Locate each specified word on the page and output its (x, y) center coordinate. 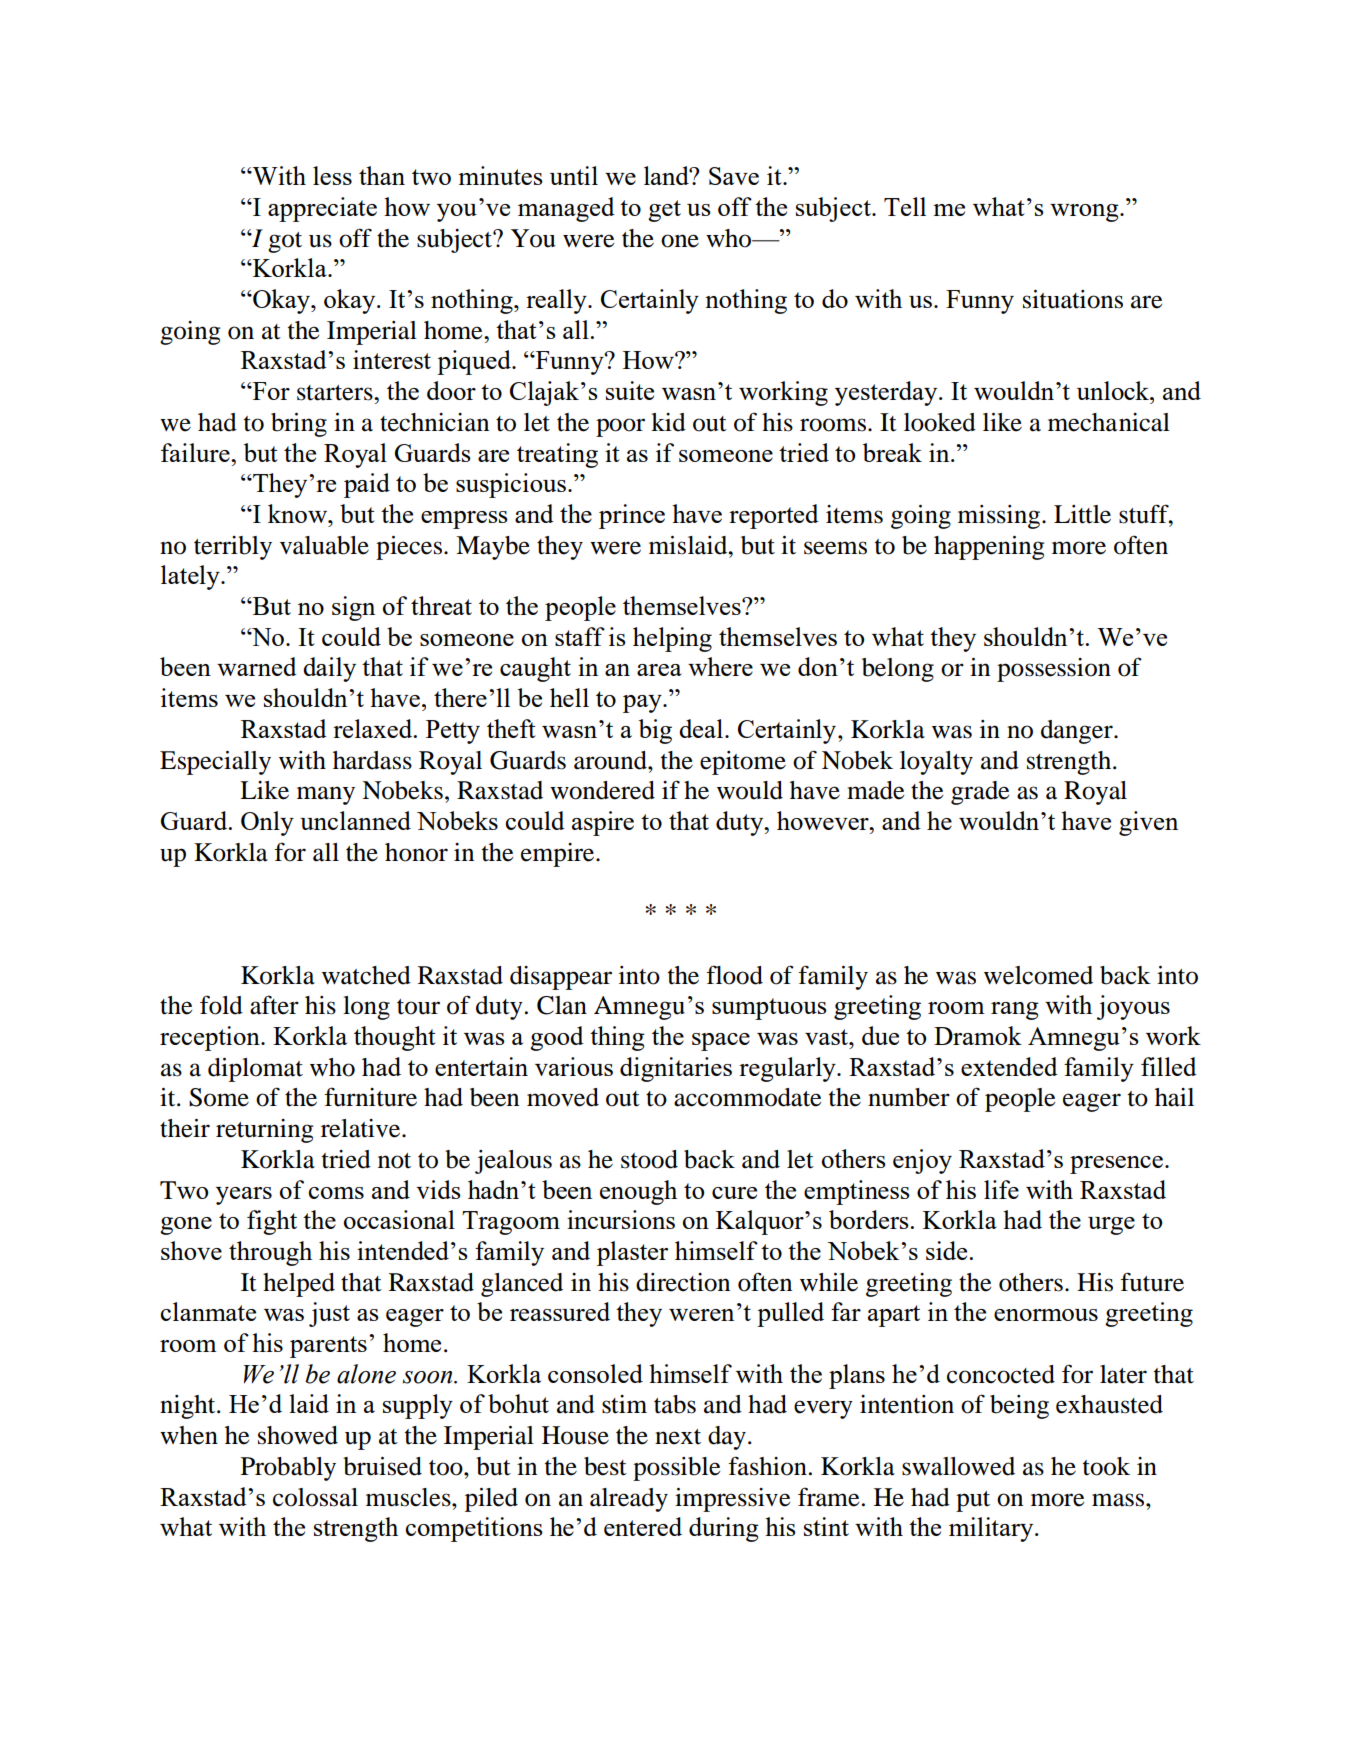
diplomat (255, 1070)
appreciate (322, 209)
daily (329, 669)
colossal (315, 1497)
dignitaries (676, 1069)
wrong (1085, 213)
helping (672, 639)
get (664, 211)
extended (1009, 1066)
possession (1054, 670)
